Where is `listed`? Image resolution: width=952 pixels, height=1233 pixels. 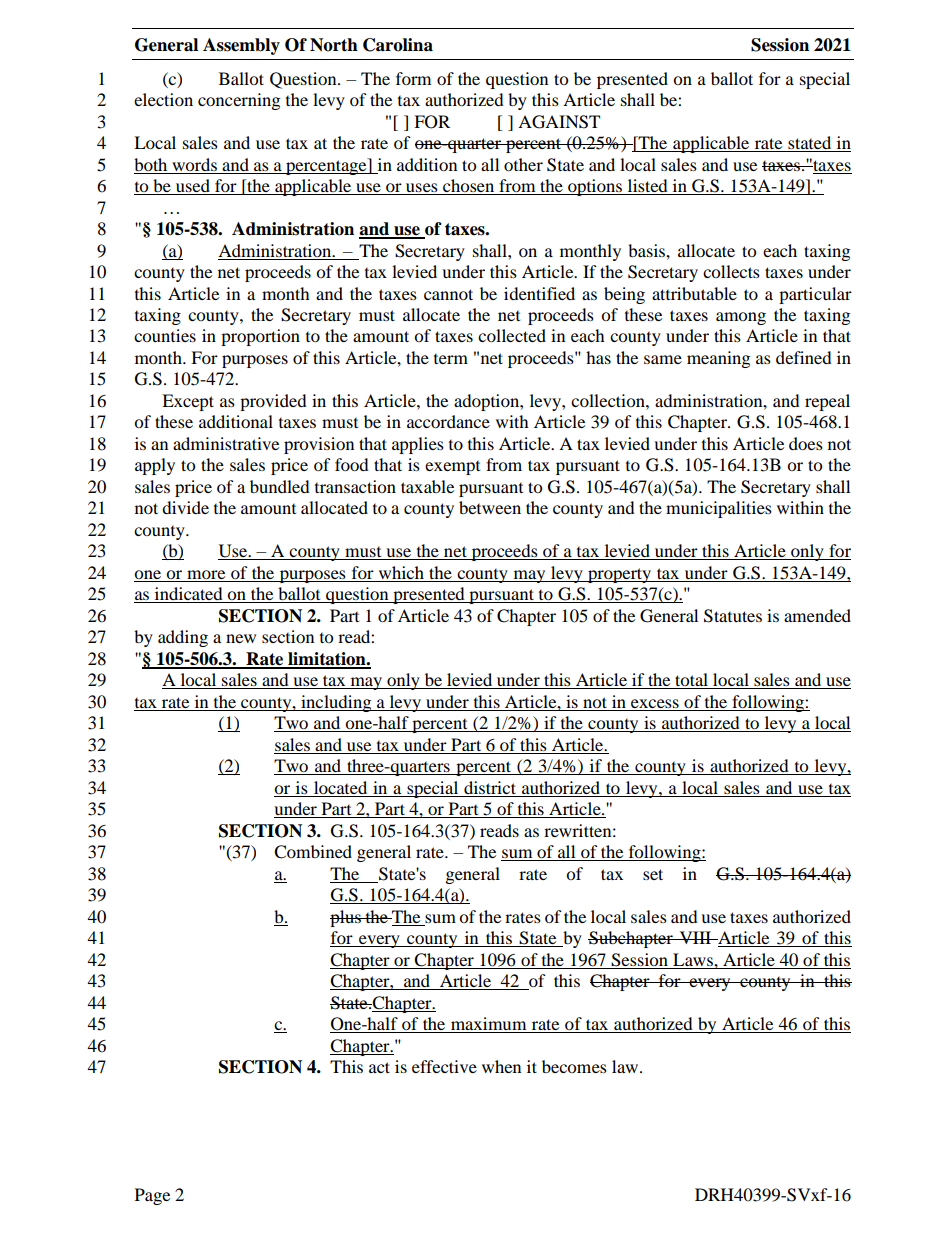 listed is located at coordinates (647, 187).
